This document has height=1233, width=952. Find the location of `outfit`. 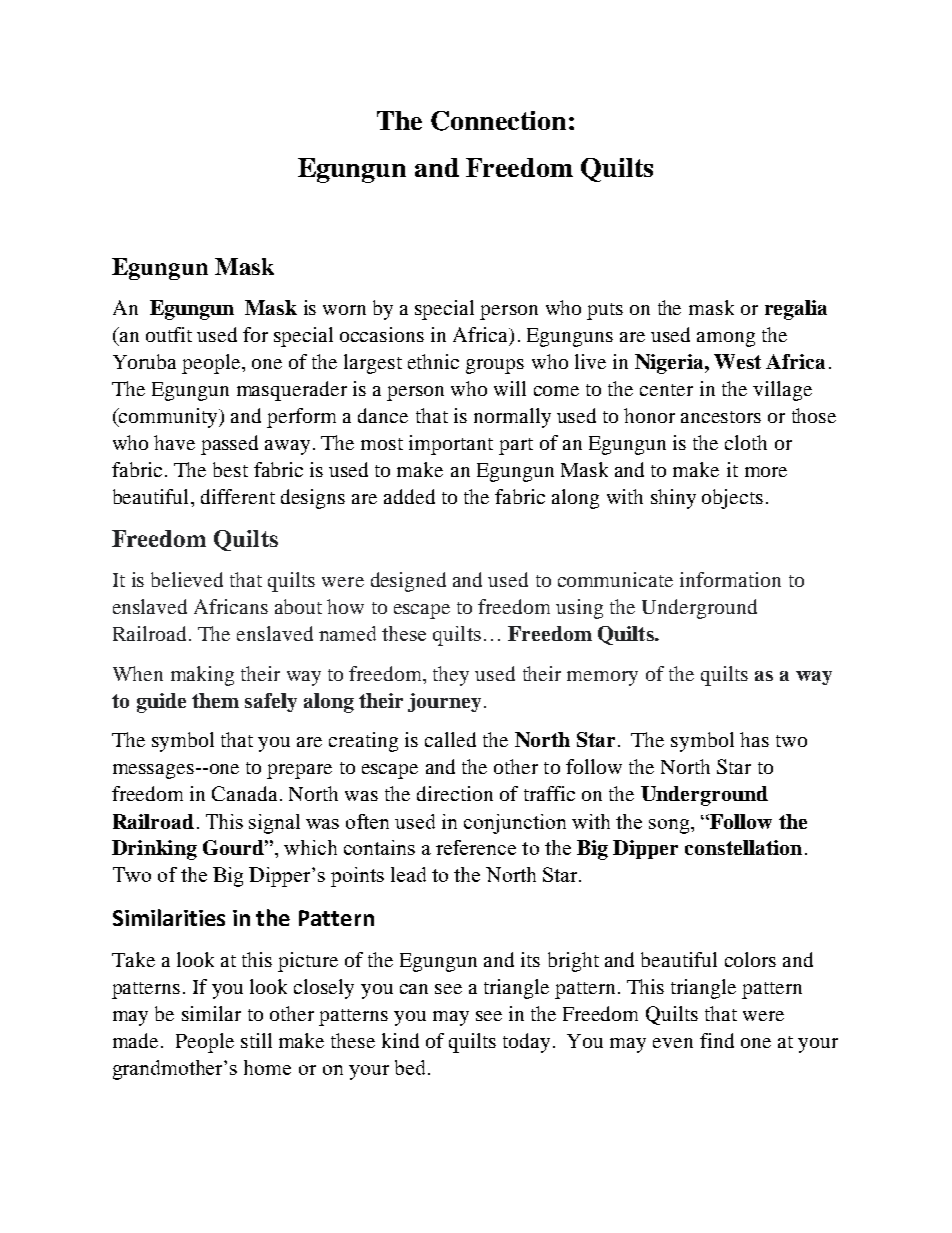

outfit is located at coordinates (169, 334).
